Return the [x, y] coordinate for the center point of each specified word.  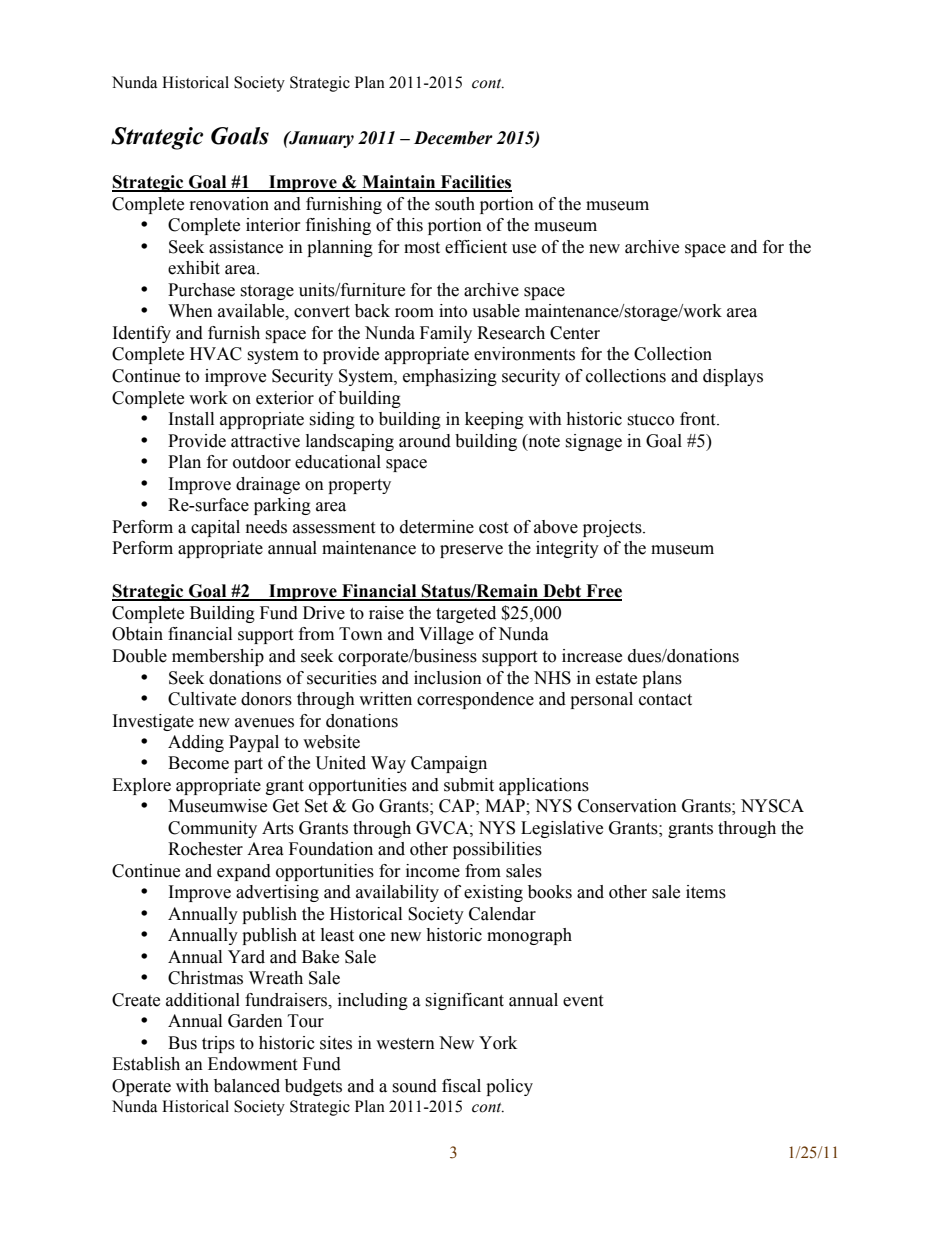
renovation [229, 204]
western [405, 1044]
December [453, 138]
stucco [650, 420]
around [425, 441]
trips [218, 1044]
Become [198, 763]
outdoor [262, 462]
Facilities [475, 183]
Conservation [627, 806]
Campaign [449, 764]
